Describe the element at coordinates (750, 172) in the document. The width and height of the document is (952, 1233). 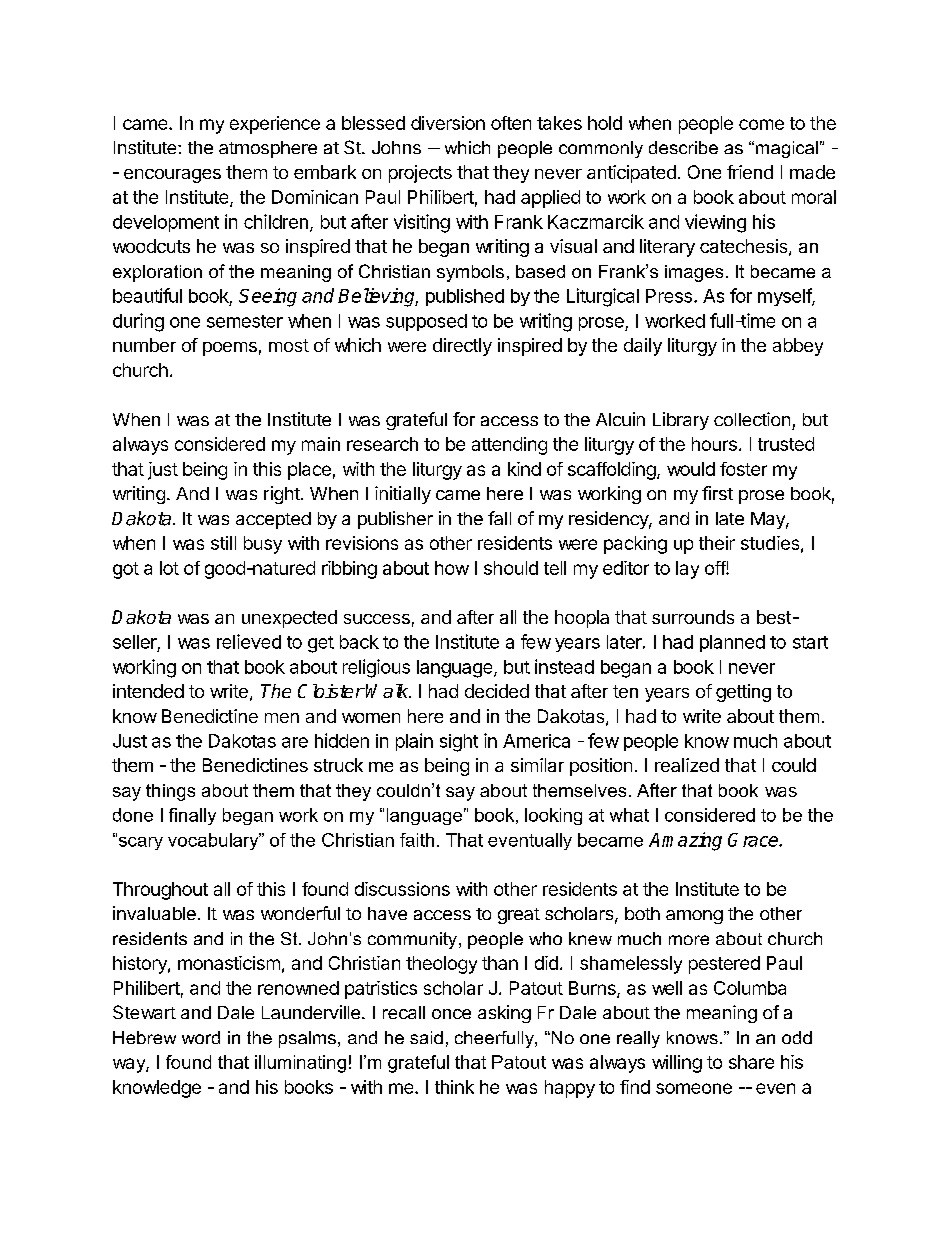
I see `friend` at that location.
